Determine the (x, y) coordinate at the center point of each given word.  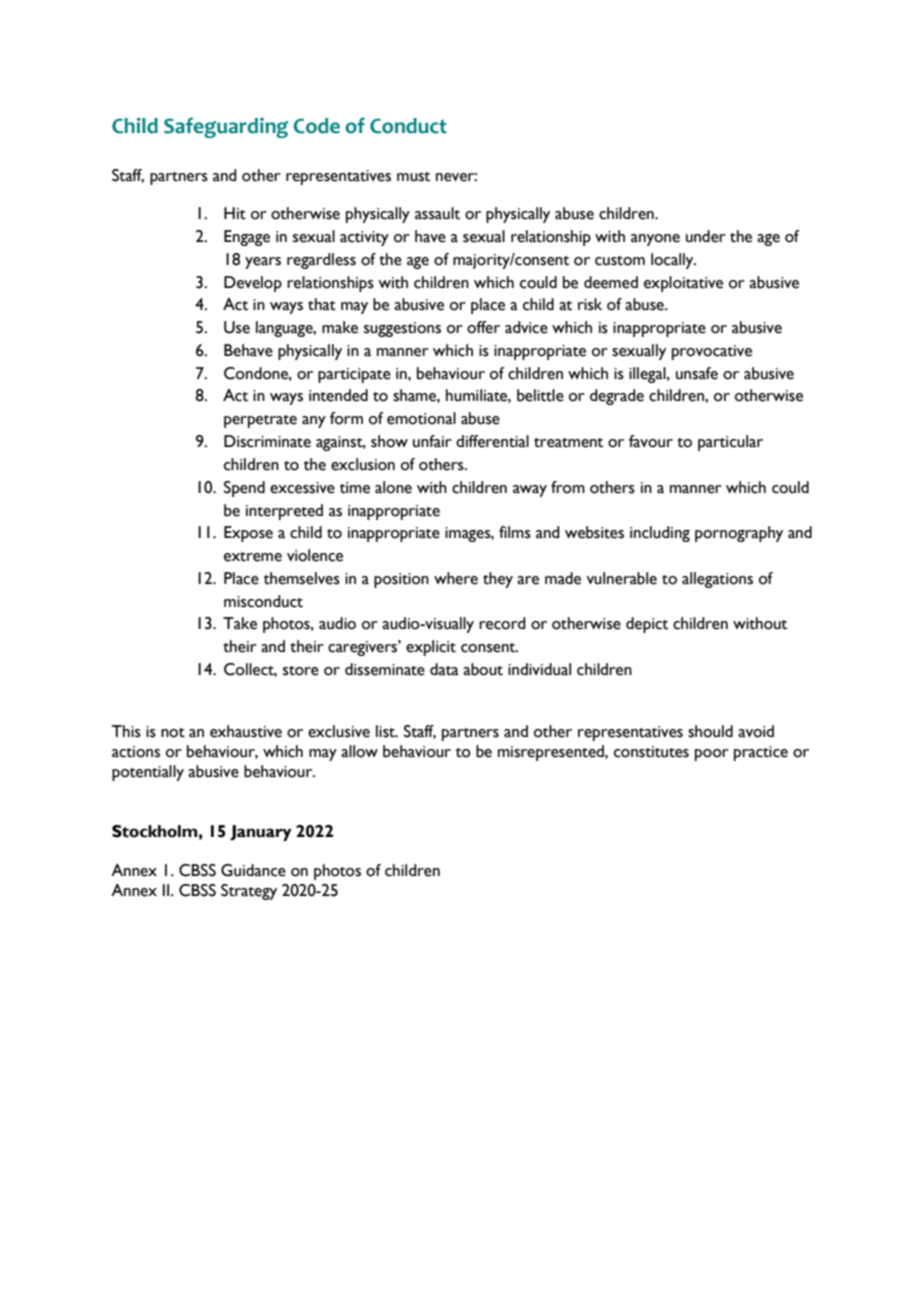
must (413, 177)
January (261, 833)
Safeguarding (226, 127)
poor (712, 755)
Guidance (253, 870)
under (706, 236)
